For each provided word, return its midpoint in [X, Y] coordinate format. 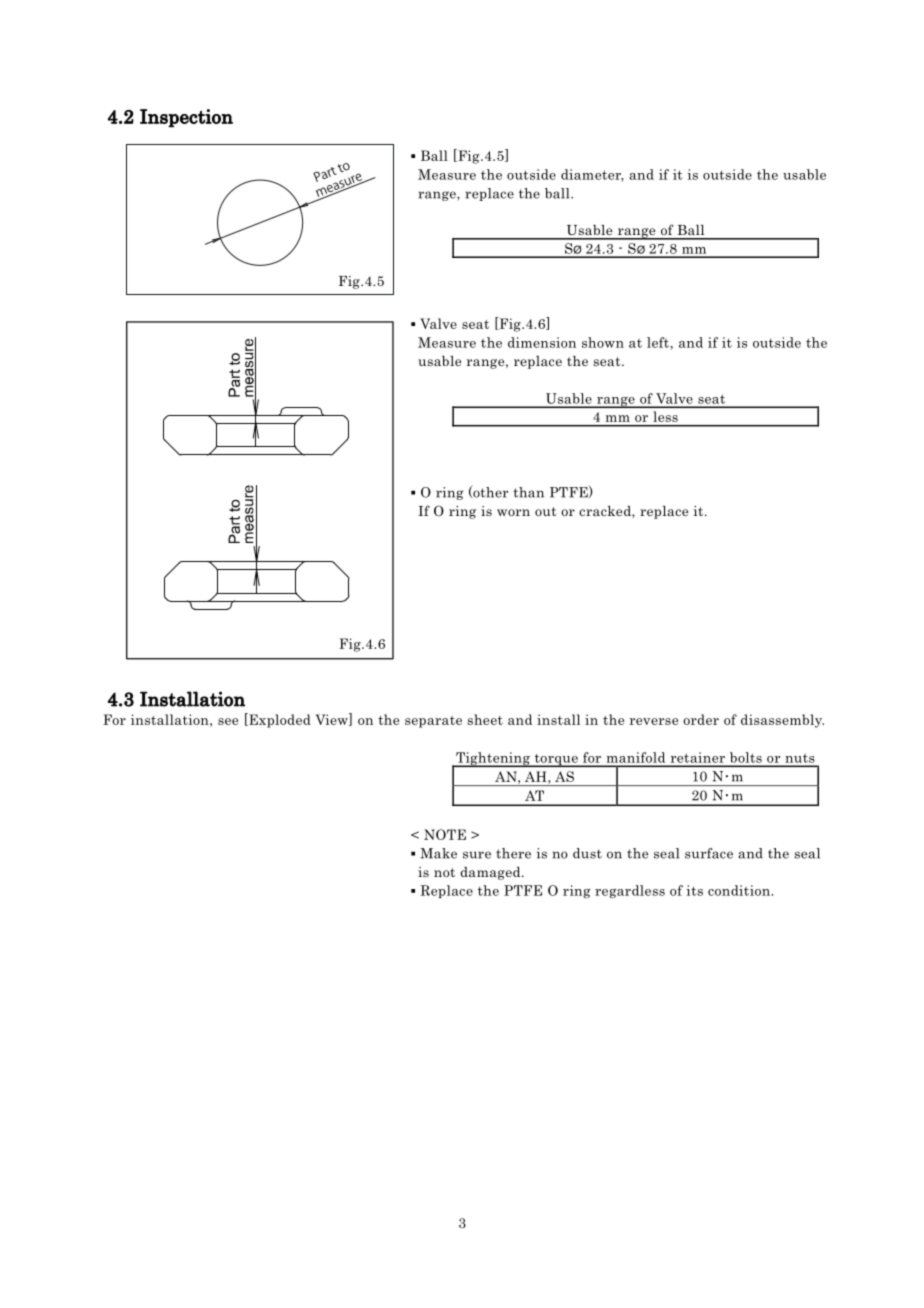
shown [603, 342]
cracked [606, 511]
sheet [485, 719]
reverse [653, 721]
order [701, 719]
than [528, 492]
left [658, 342]
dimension [542, 342]
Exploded [279, 720]
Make [438, 853]
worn [513, 512]
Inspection [186, 118]
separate [433, 722]
